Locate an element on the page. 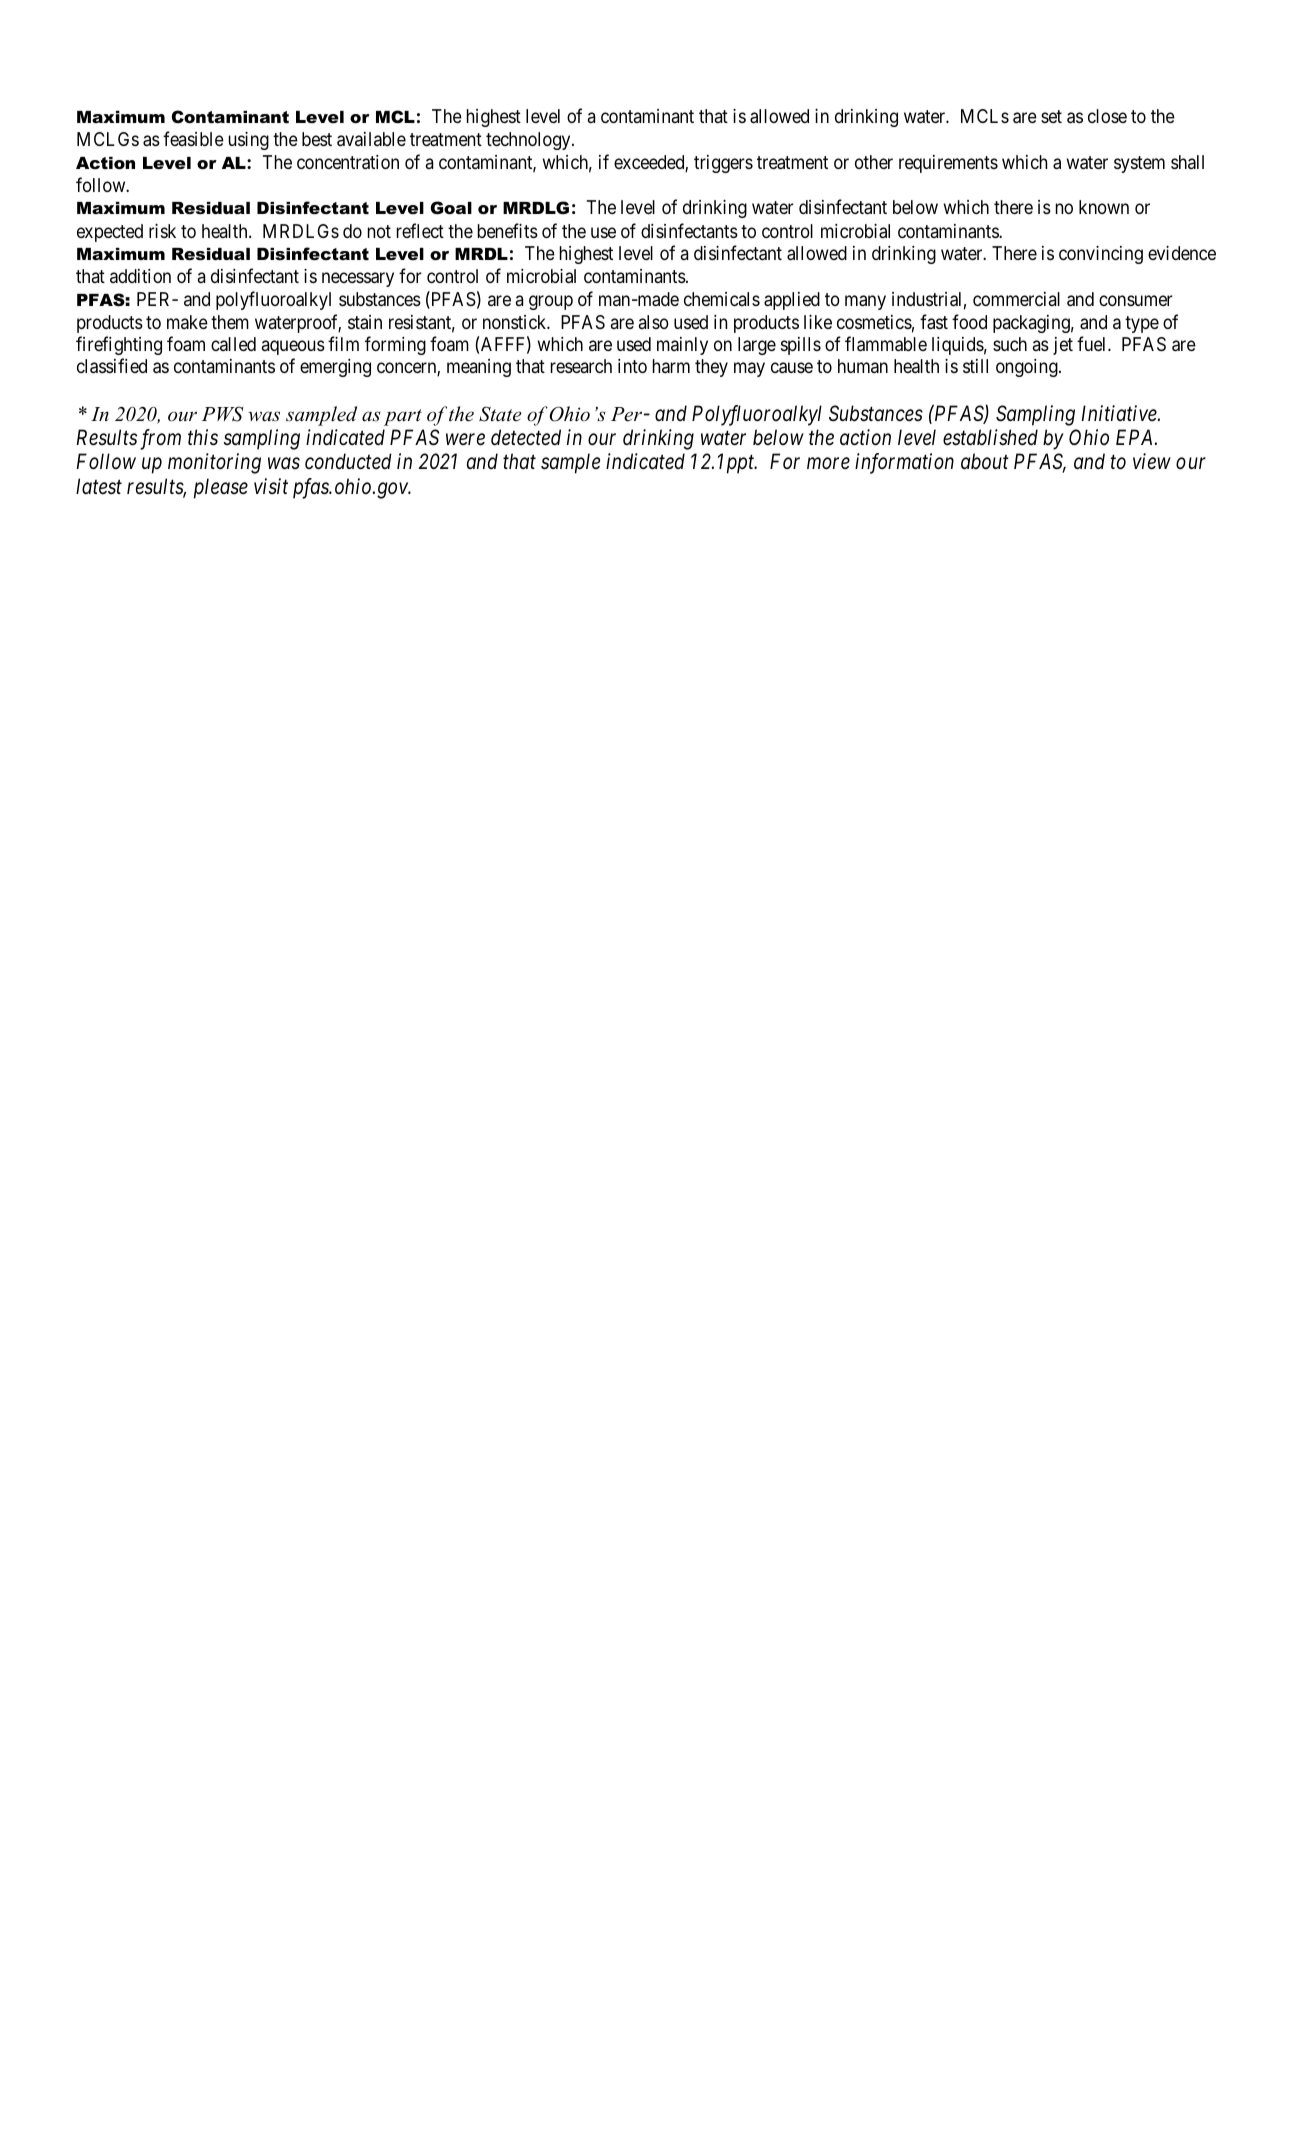  set is located at coordinates (1051, 116).
